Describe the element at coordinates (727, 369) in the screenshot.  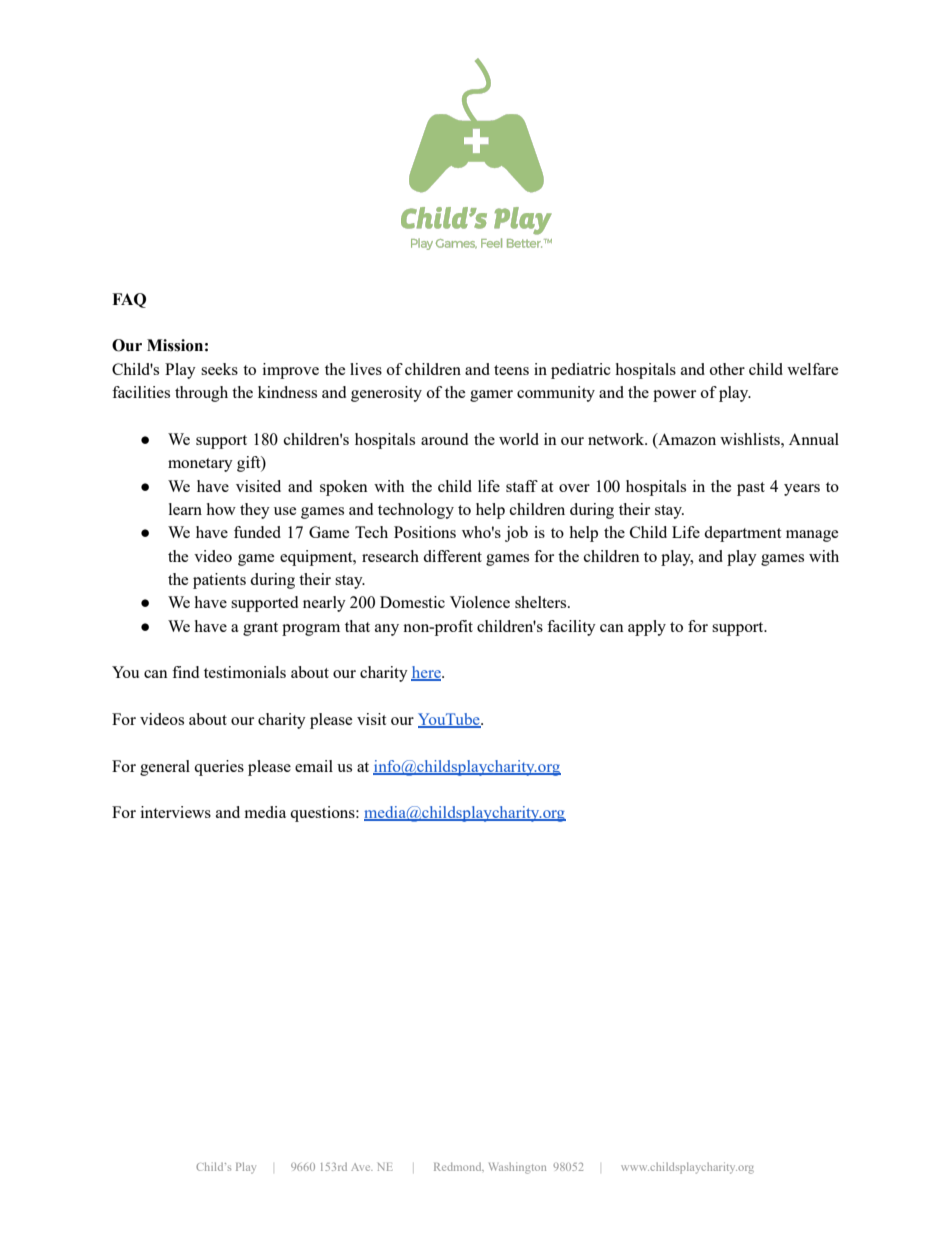
I see `other` at that location.
